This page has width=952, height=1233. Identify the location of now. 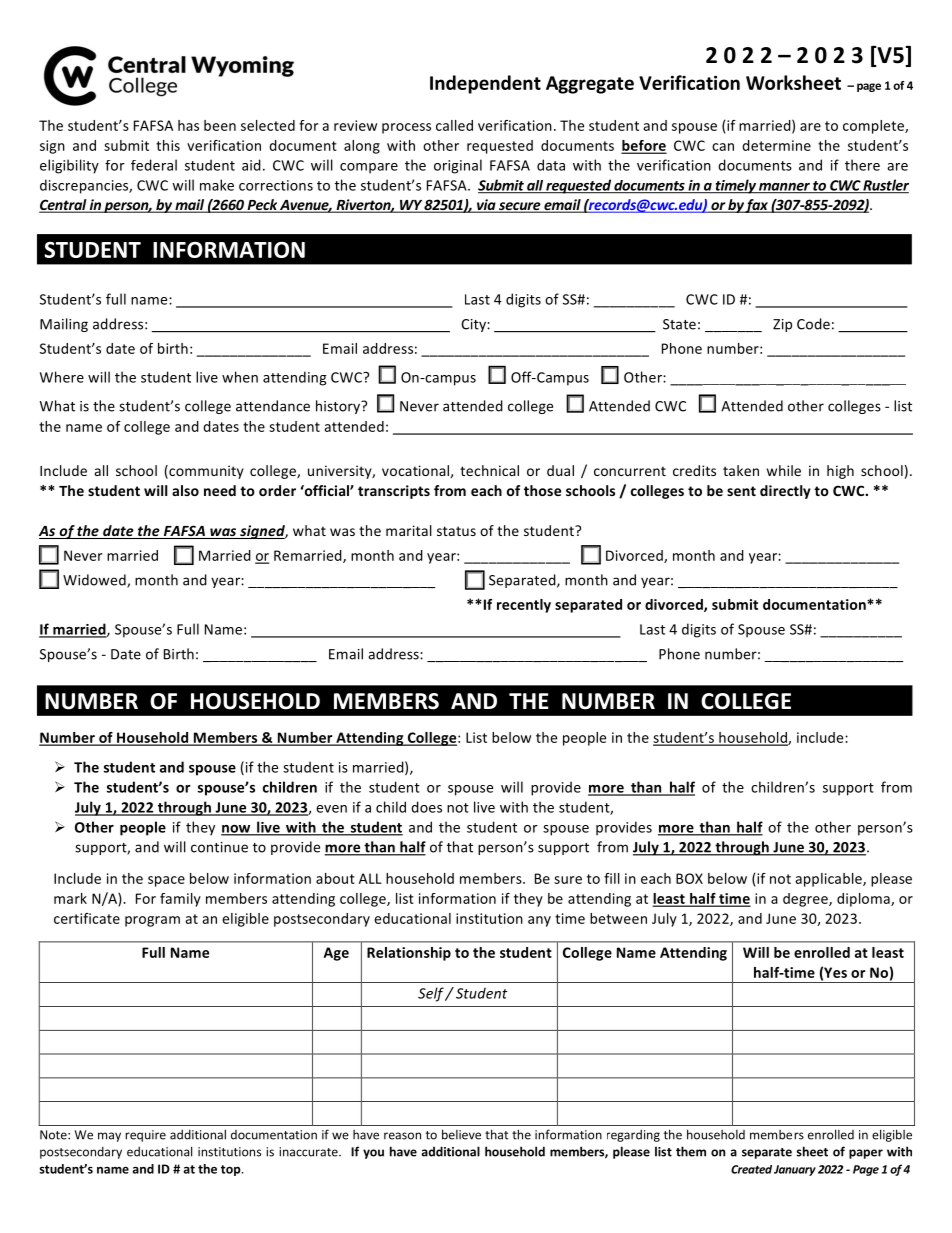
(237, 830).
